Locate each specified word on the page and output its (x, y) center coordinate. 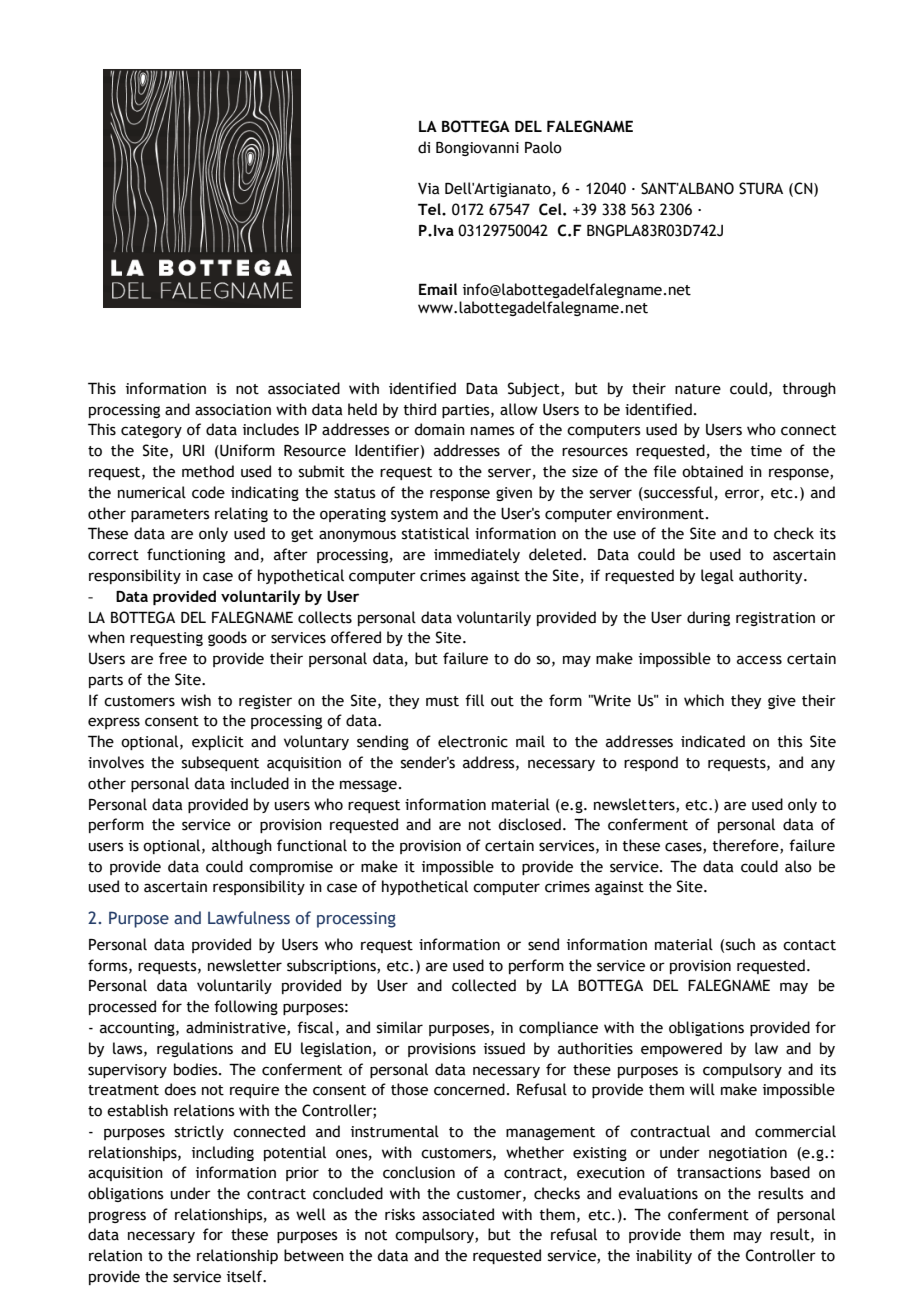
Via (429, 189)
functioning (186, 555)
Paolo (543, 147)
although (242, 846)
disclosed (529, 824)
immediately (477, 555)
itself (246, 1276)
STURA (761, 188)
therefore (746, 846)
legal (717, 576)
